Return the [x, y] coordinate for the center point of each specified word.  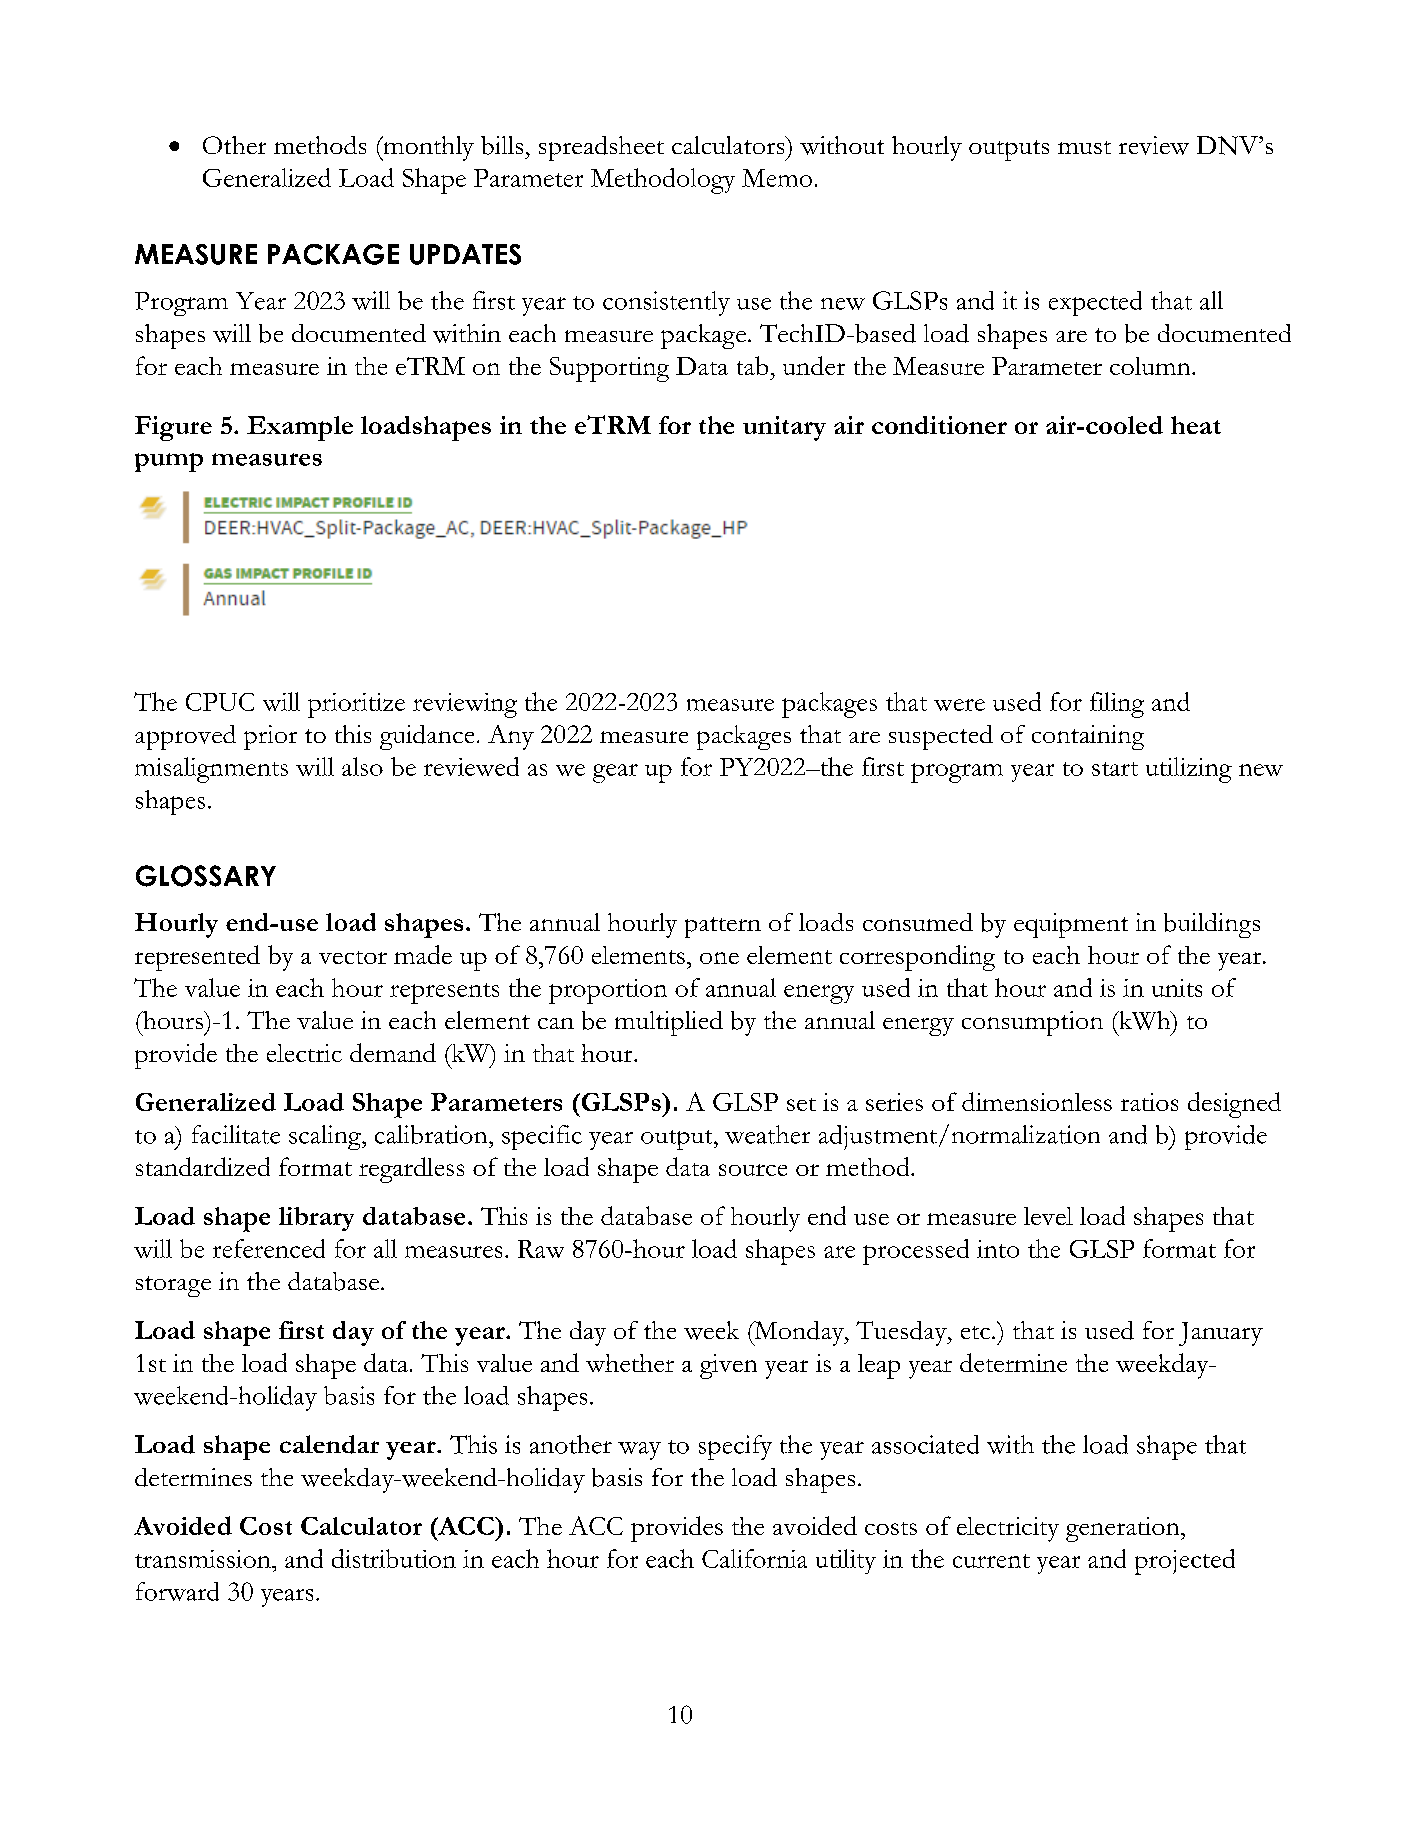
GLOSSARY [206, 876]
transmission [204, 1559]
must [1084, 147]
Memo [777, 178]
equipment [1071, 925]
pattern [723, 927]
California [754, 1558]
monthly [427, 148]
